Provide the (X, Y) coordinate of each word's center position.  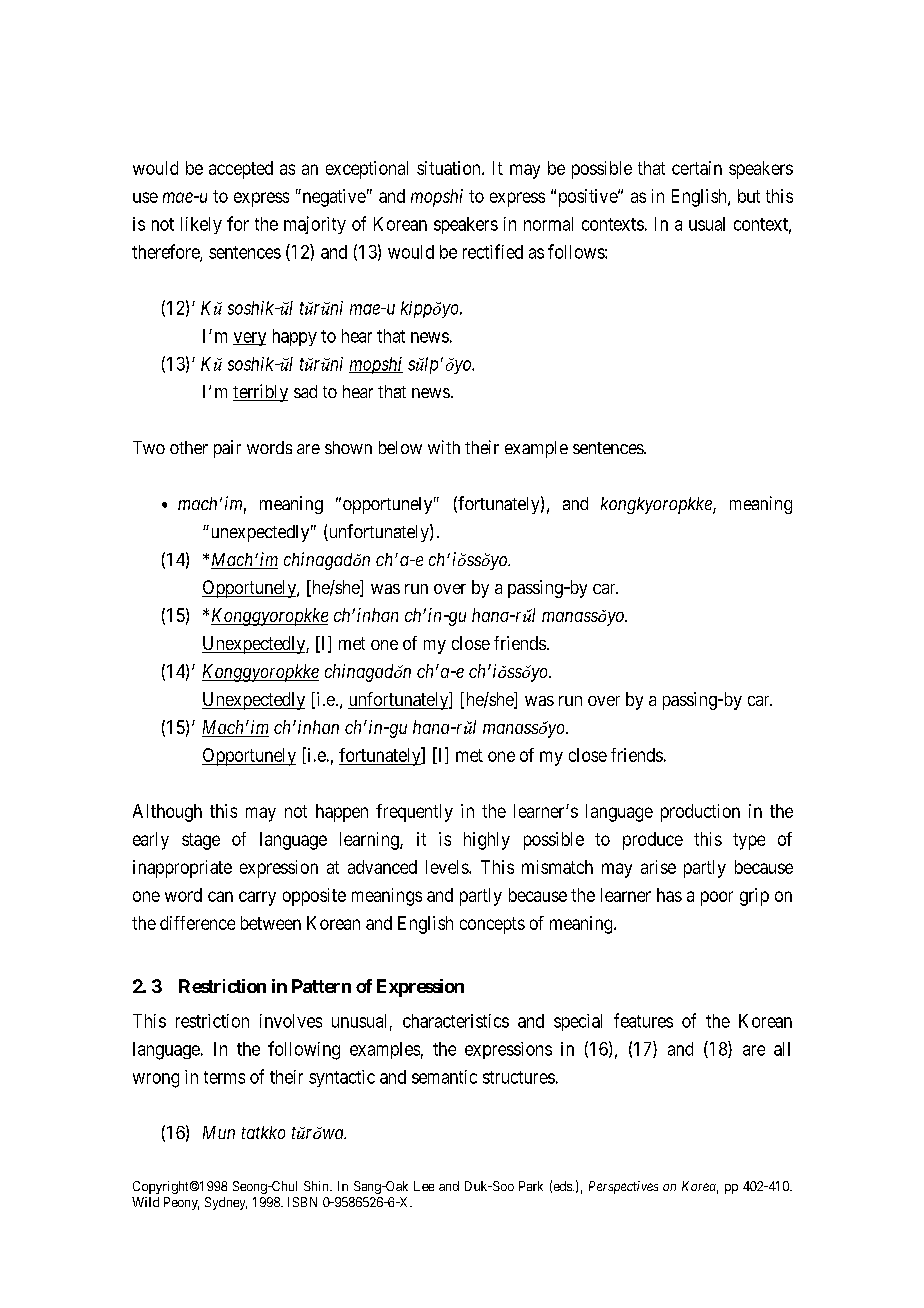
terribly (260, 393)
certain (697, 168)
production (700, 813)
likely (201, 225)
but (749, 196)
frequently (414, 813)
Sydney (226, 1203)
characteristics (456, 1021)
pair (227, 449)
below (400, 447)
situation (450, 168)
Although (167, 813)
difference (197, 923)
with (444, 447)
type (749, 841)
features (643, 1020)
